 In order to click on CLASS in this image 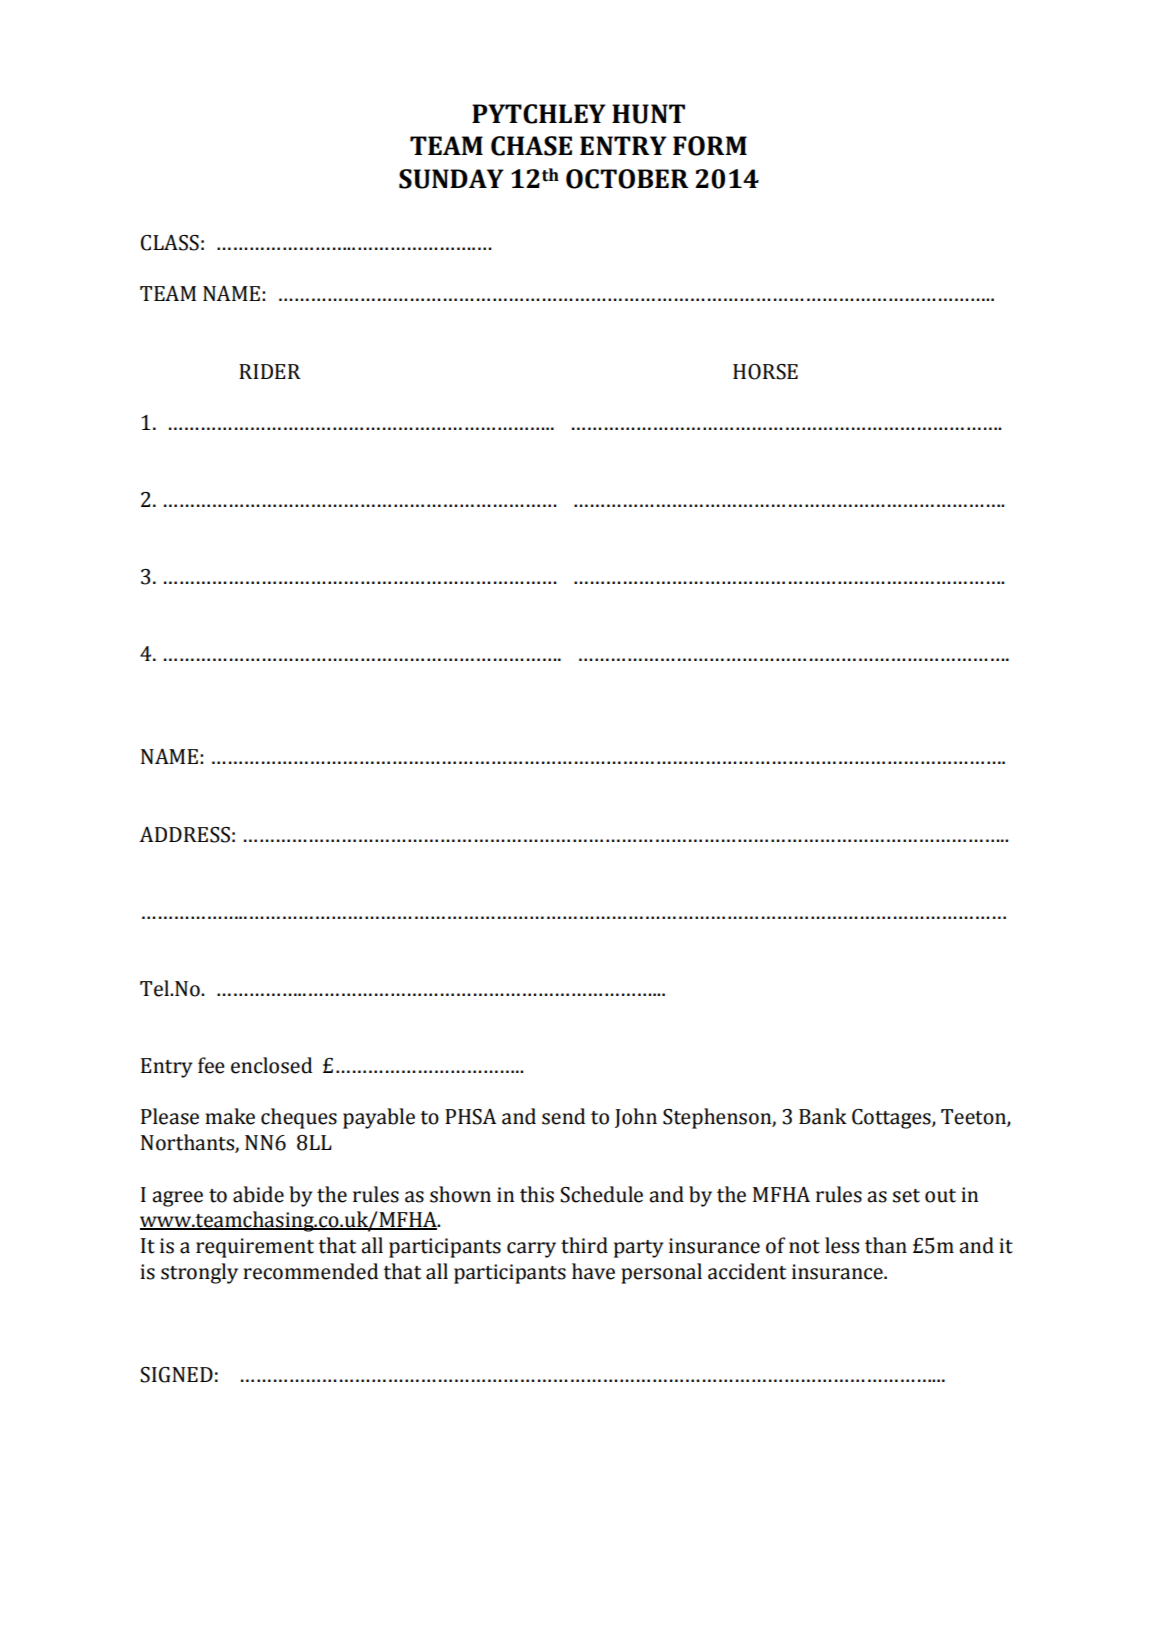, I will do `click(170, 243)`.
